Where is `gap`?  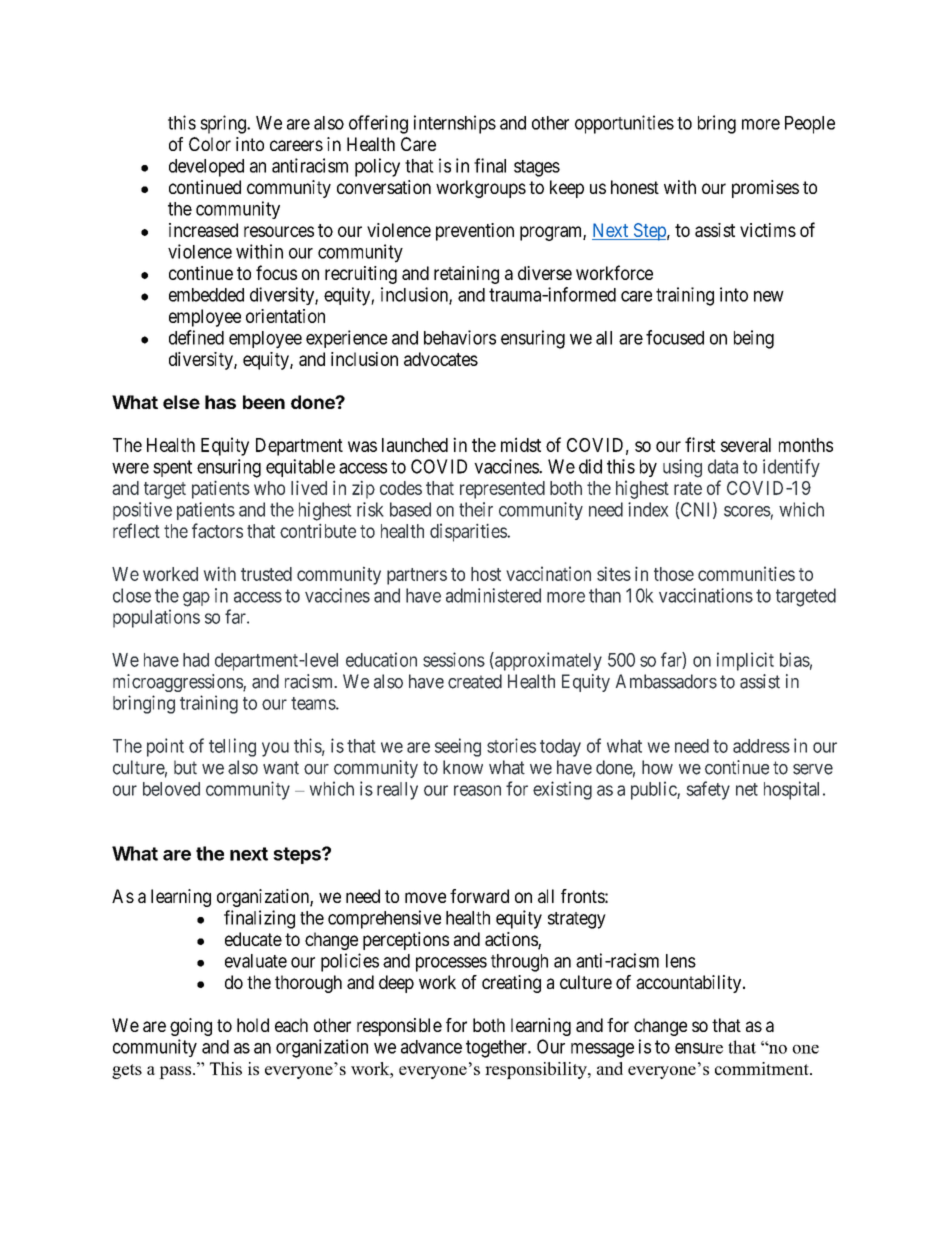
gap is located at coordinates (196, 599).
